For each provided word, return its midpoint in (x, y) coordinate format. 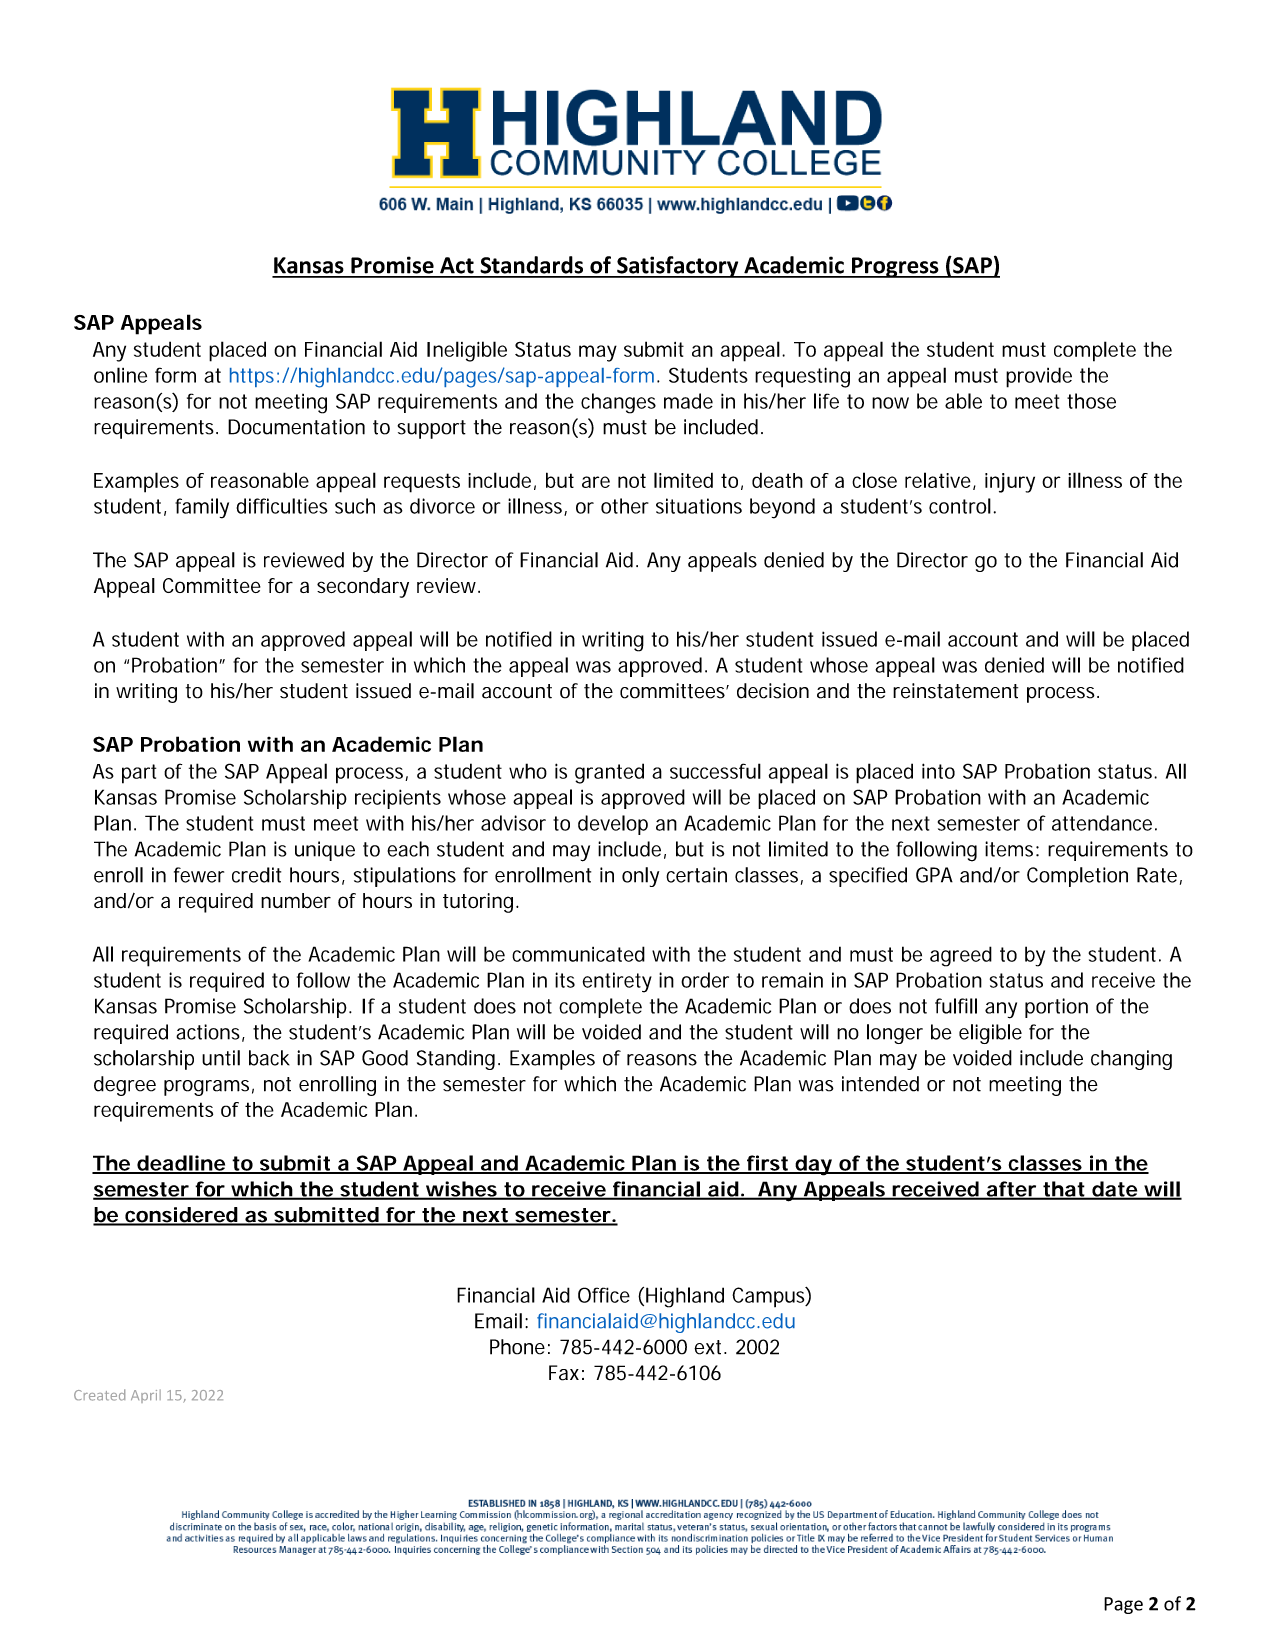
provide (1039, 377)
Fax (564, 1373)
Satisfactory (678, 267)
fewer (199, 875)
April (146, 1396)
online (120, 375)
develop (613, 825)
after (1011, 1190)
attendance (1102, 823)
